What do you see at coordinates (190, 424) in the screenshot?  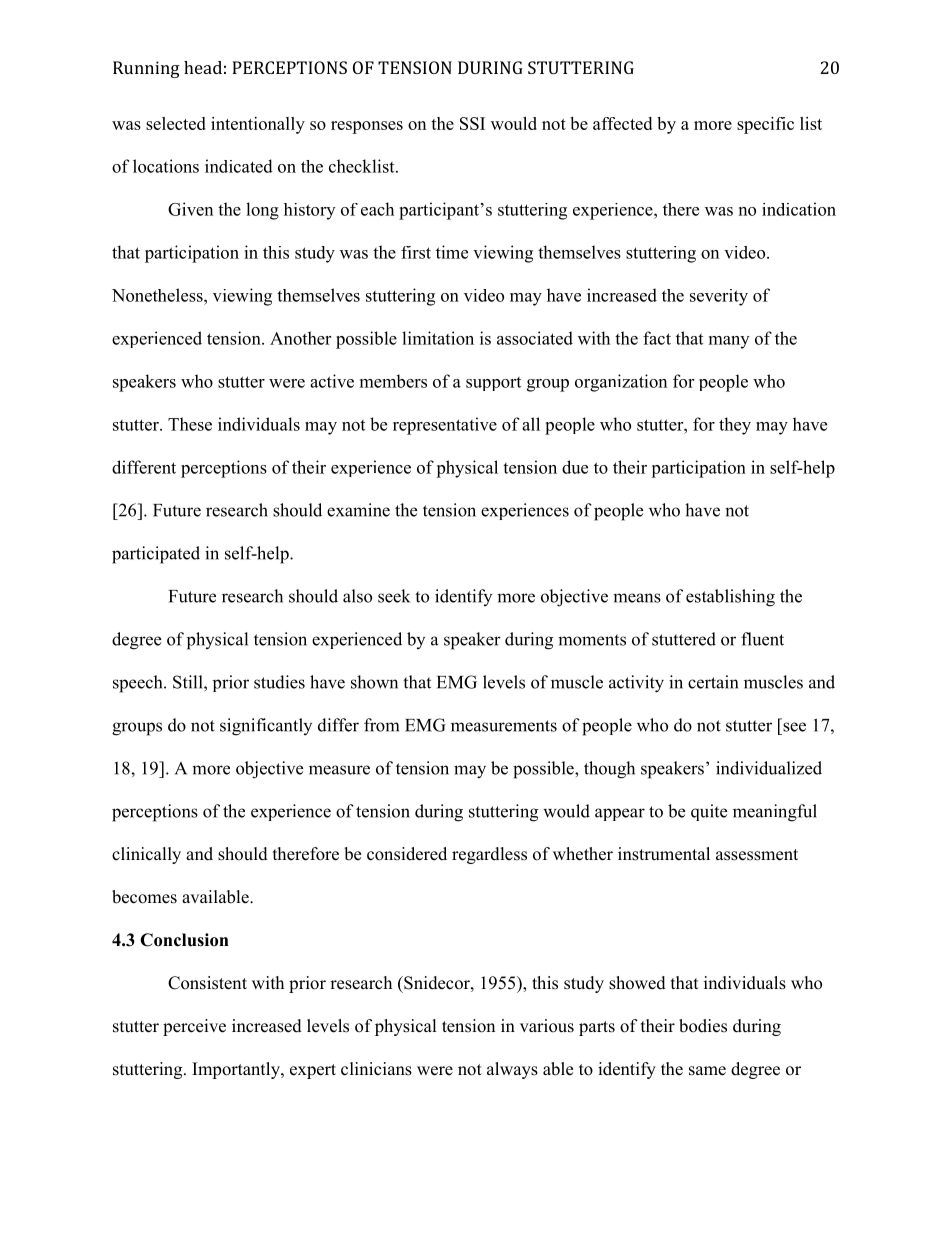 I see `These` at bounding box center [190, 424].
